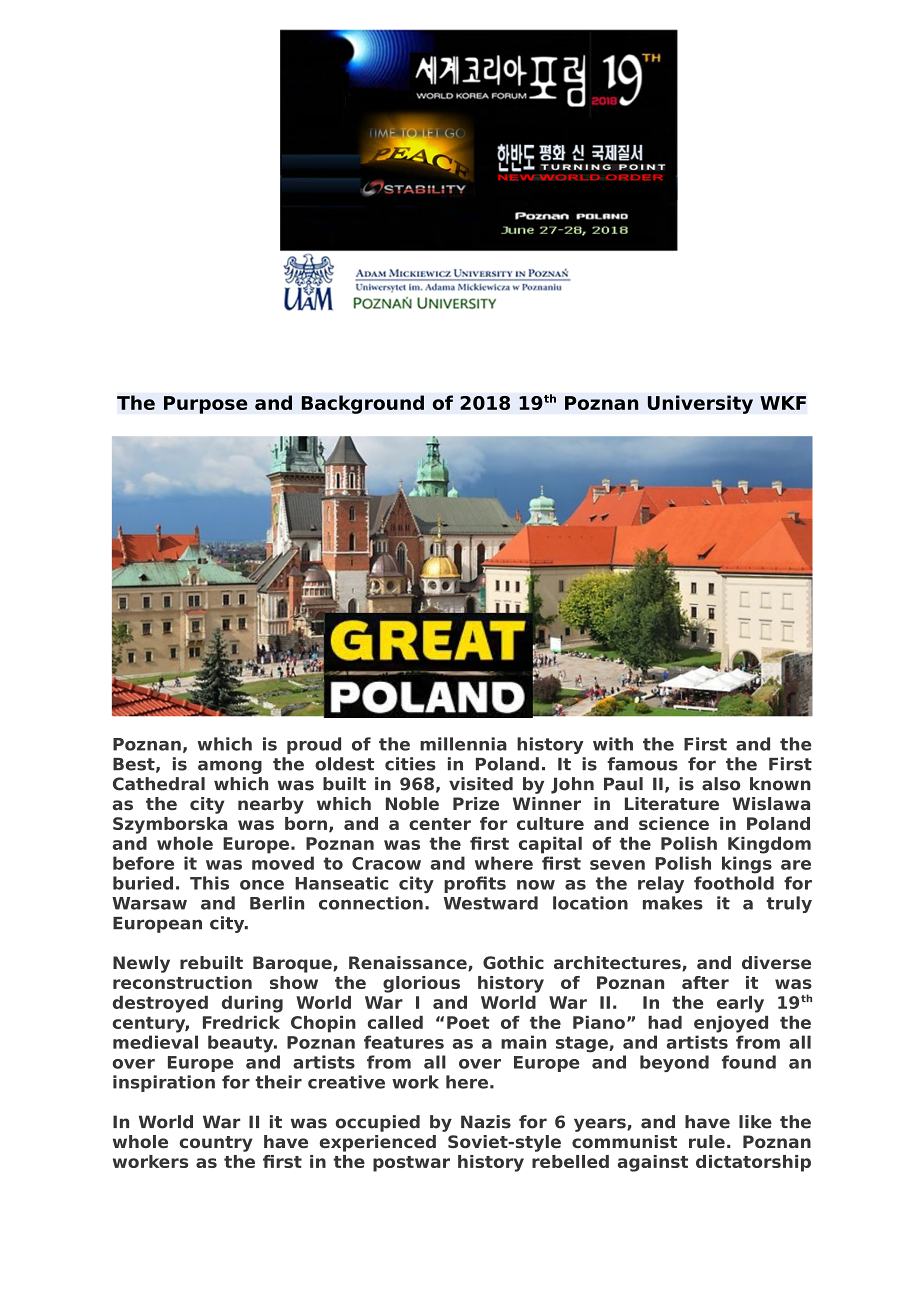 Image resolution: width=924 pixels, height=1308 pixels. I want to click on millennia, so click(463, 744).
